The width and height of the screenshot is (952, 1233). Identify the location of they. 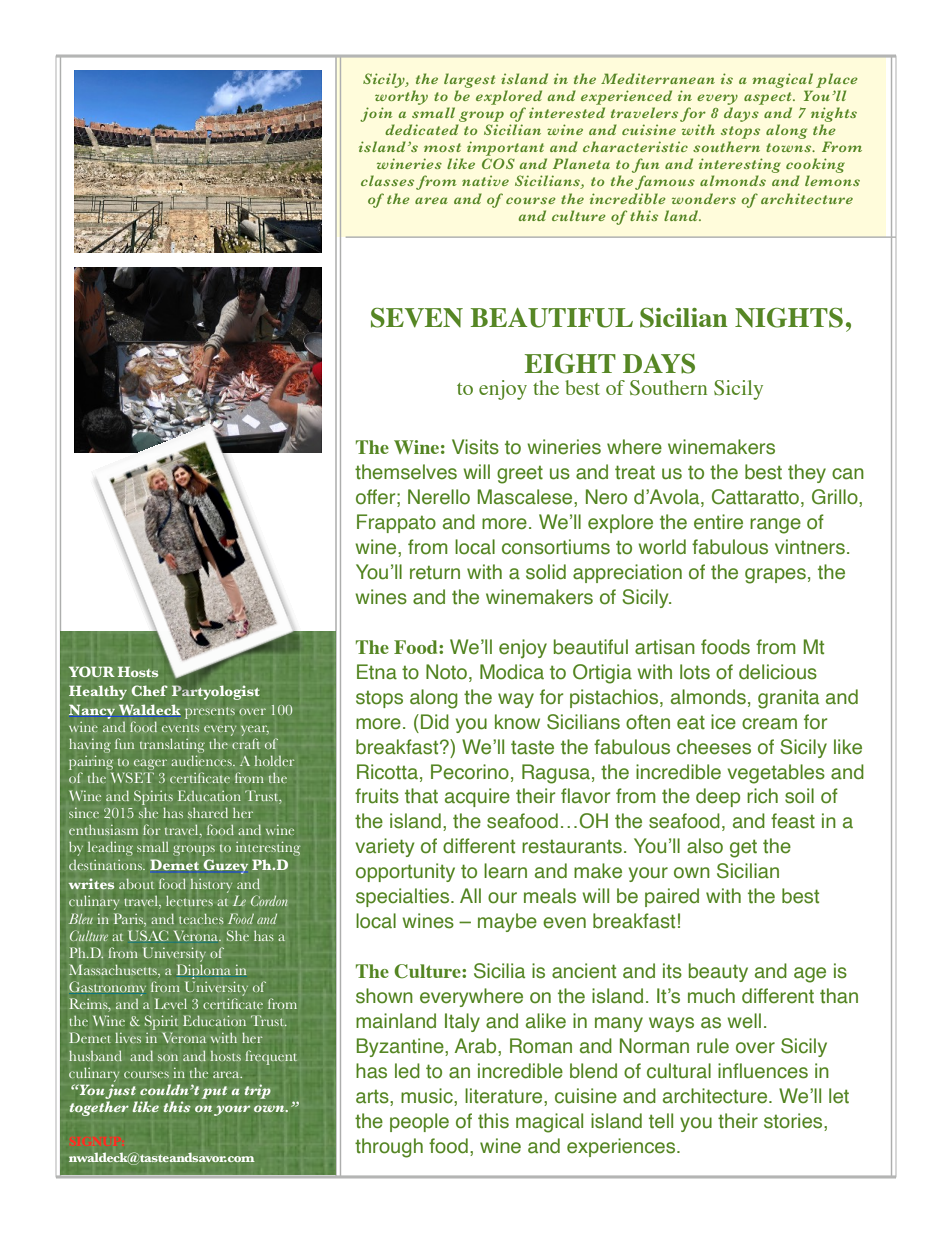
(807, 473).
